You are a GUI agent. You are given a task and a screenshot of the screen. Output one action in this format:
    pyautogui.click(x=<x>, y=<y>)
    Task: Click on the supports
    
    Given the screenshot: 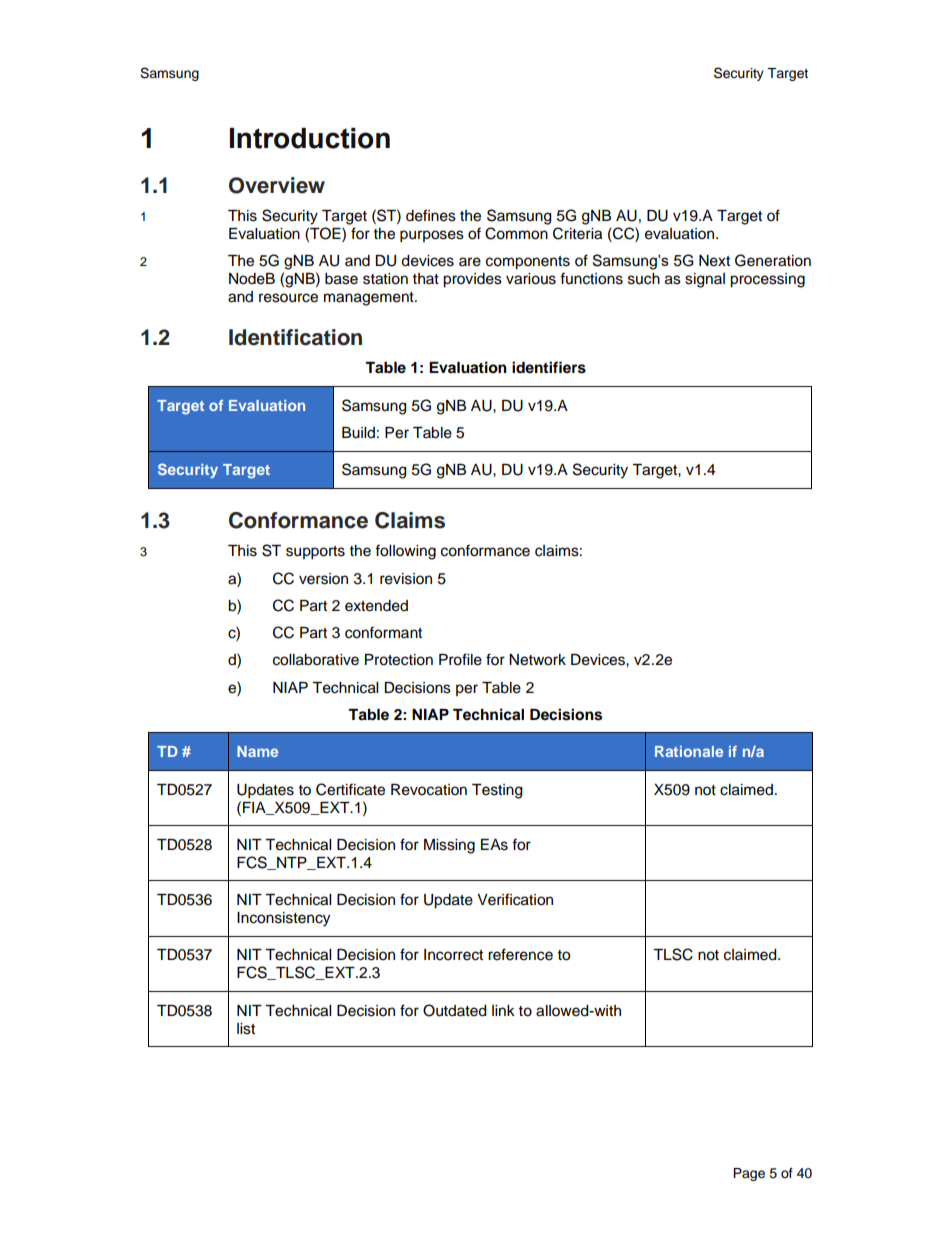 What is the action you would take?
    pyautogui.click(x=315, y=553)
